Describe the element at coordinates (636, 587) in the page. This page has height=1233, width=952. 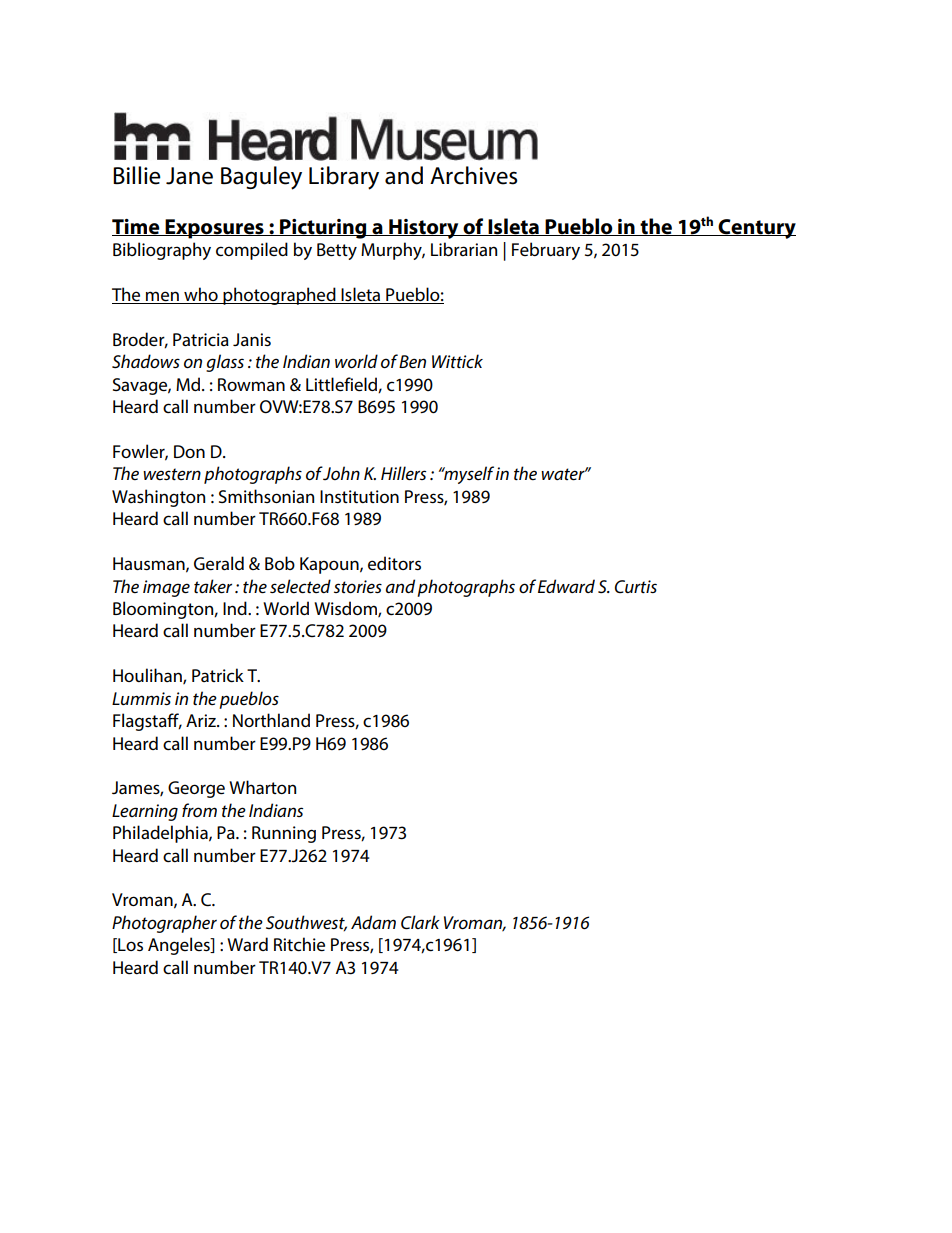
I see `Curtis` at that location.
